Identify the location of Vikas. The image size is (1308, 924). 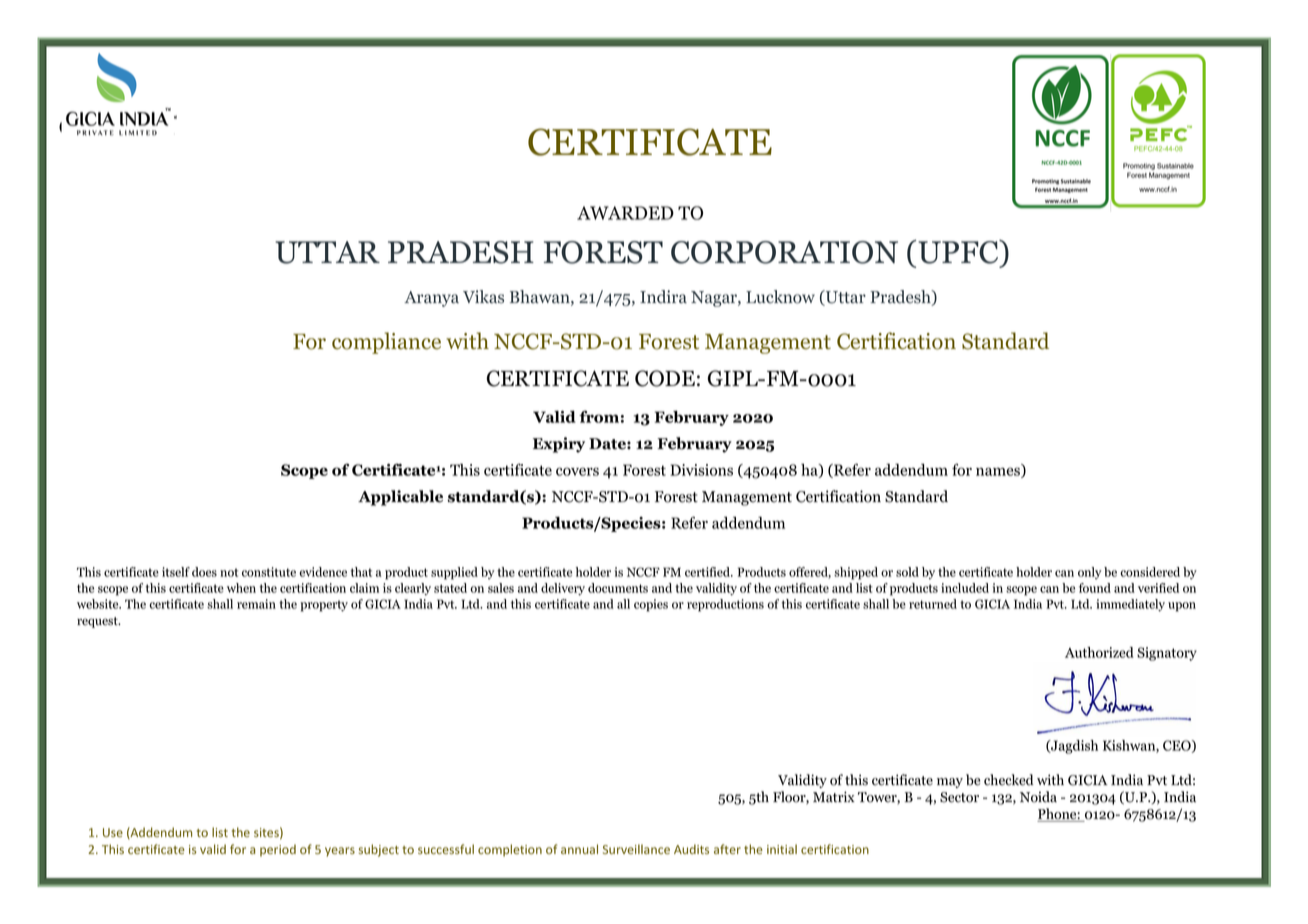
(483, 297).
